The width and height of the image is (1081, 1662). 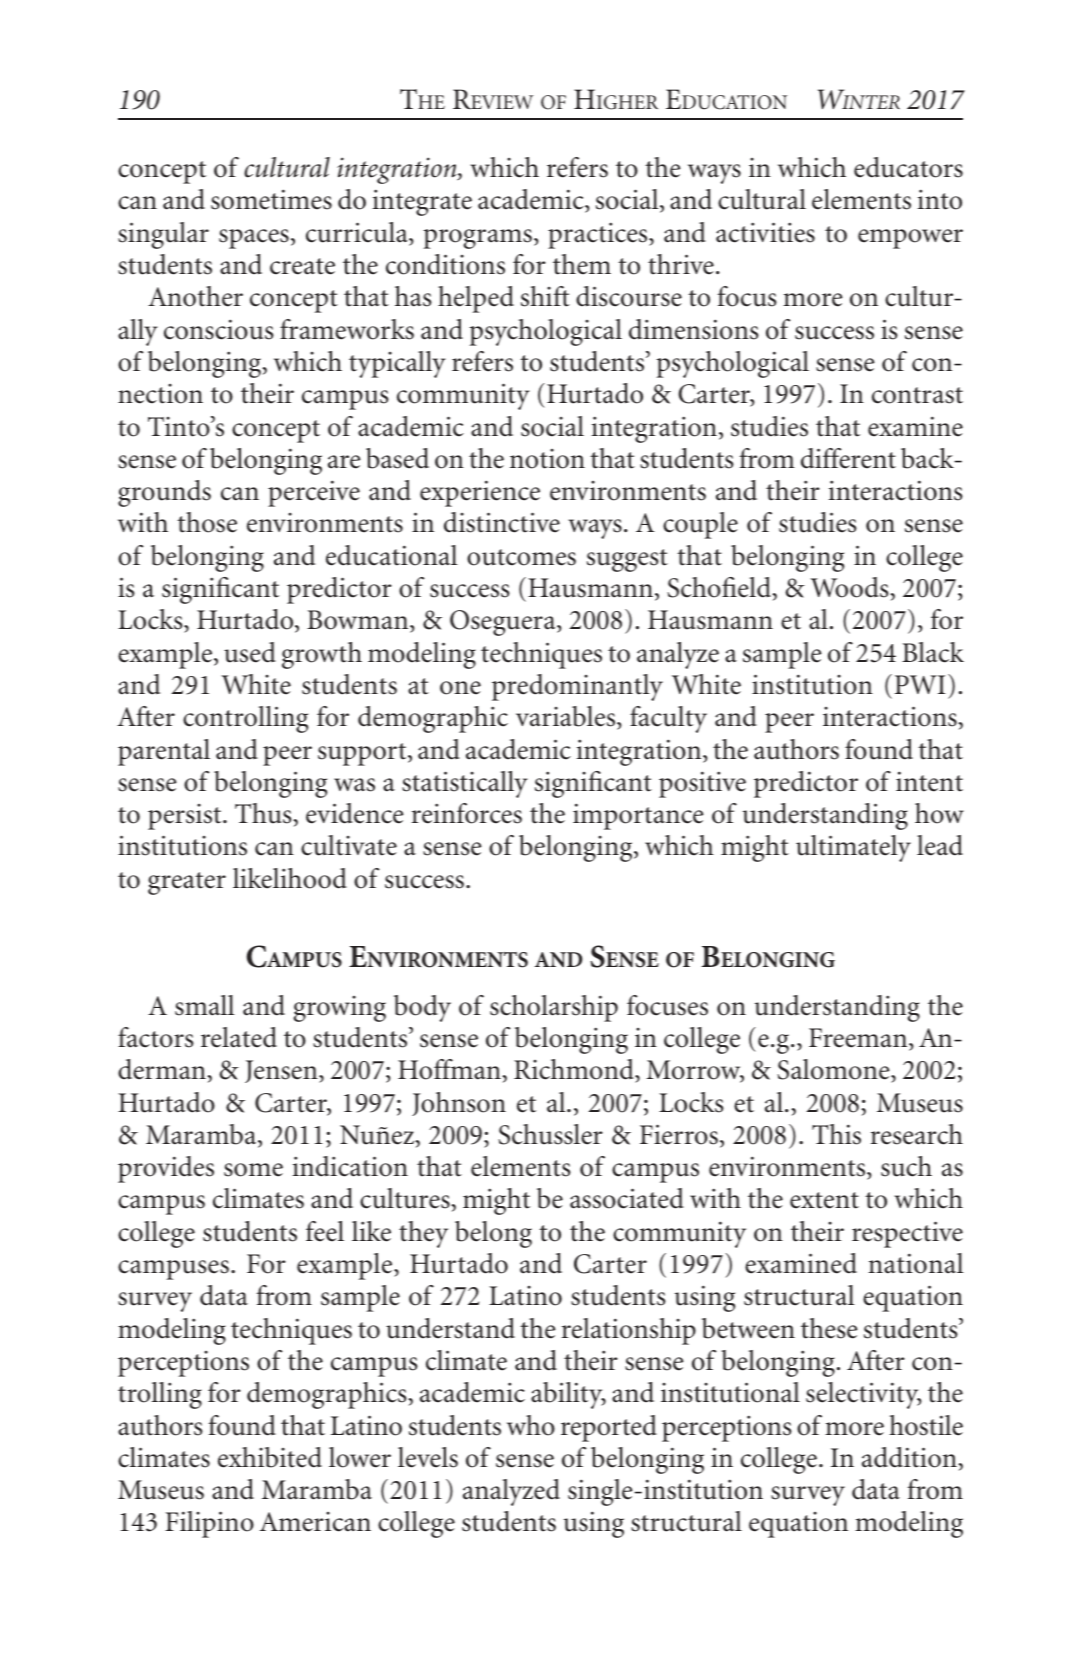 What do you see at coordinates (254, 239) in the image?
I see `spaces` at bounding box center [254, 239].
